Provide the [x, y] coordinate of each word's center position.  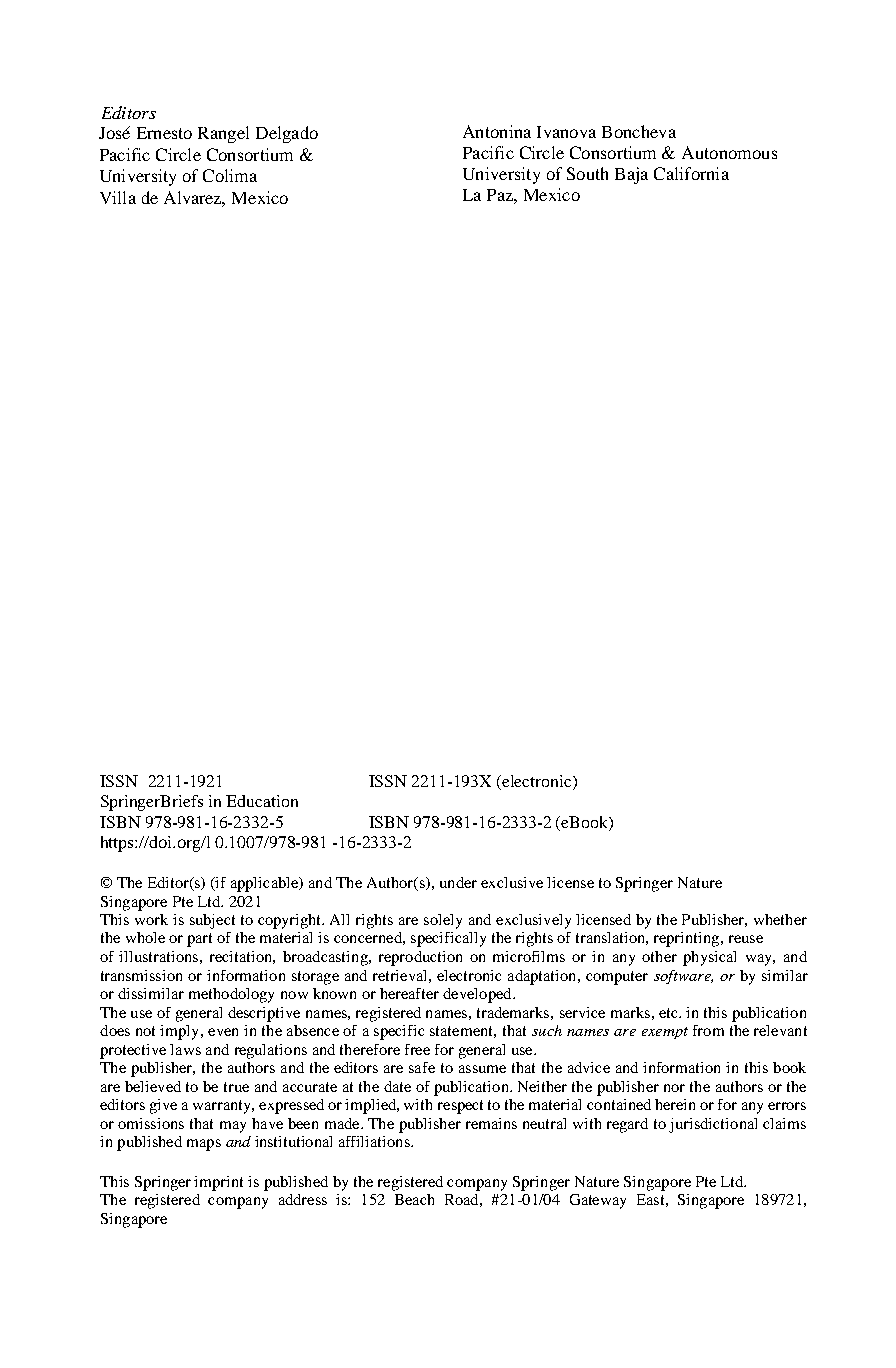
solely [443, 921]
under [458, 882]
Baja [631, 175]
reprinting [688, 939]
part [199, 940]
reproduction [420, 958]
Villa [118, 197]
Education [262, 801]
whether [780, 919]
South [587, 173]
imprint [218, 1183]
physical [709, 958]
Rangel [223, 134]
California [691, 173]
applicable [265, 884]
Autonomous [729, 152]
